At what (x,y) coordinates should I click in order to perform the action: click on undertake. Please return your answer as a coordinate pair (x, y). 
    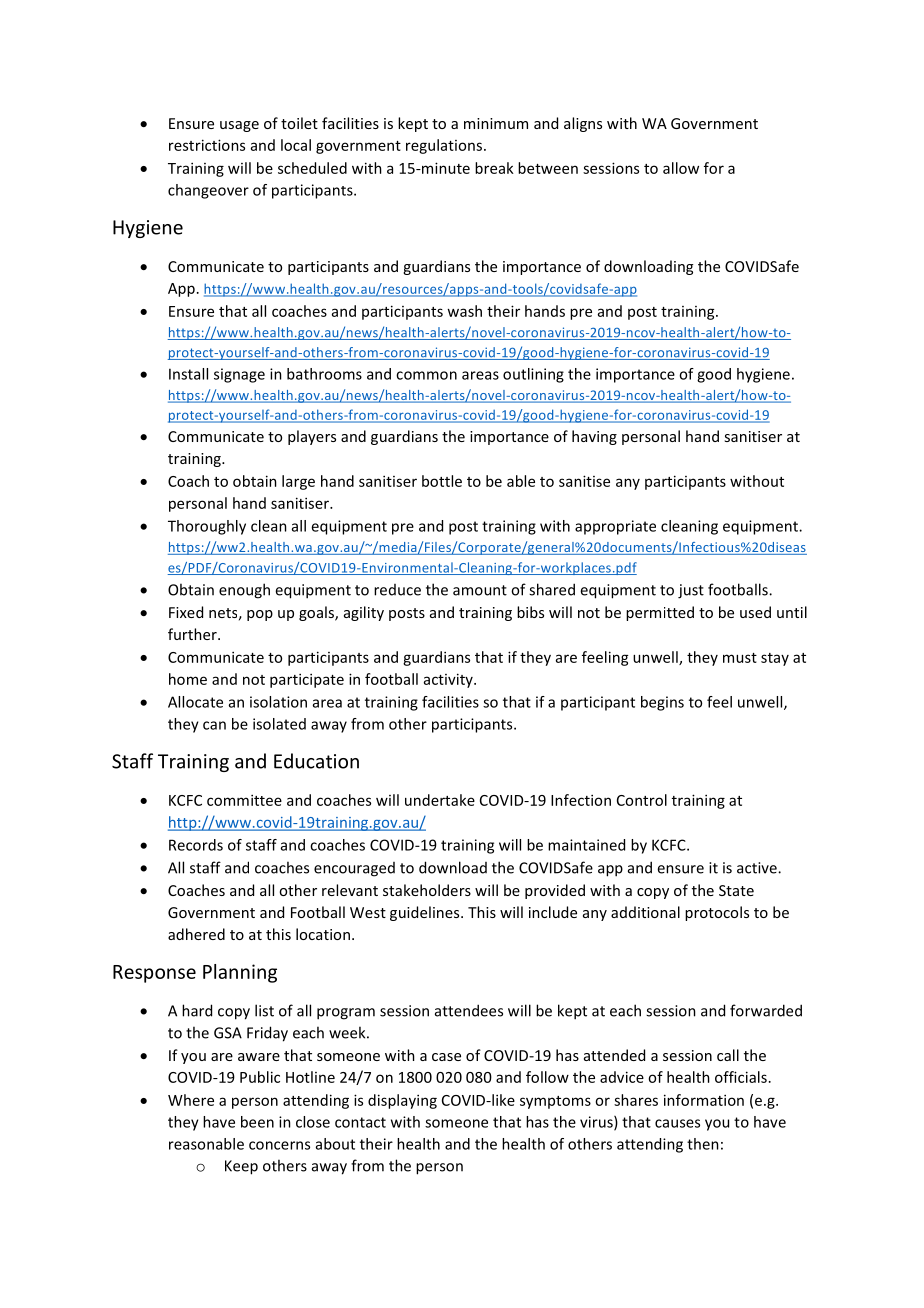
    Looking at the image, I should click on (440, 800).
